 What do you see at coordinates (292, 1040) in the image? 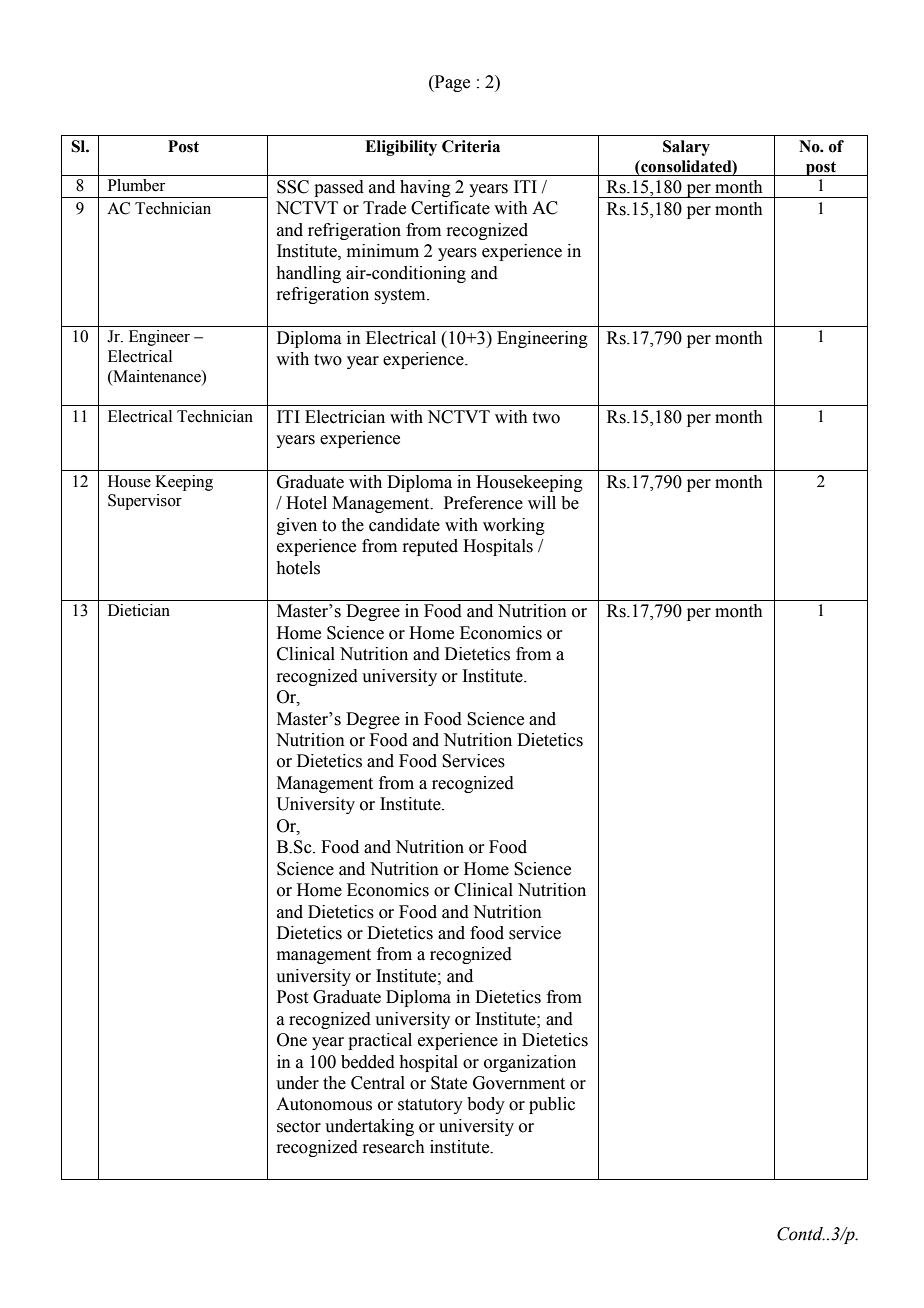
I see `One` at bounding box center [292, 1040].
